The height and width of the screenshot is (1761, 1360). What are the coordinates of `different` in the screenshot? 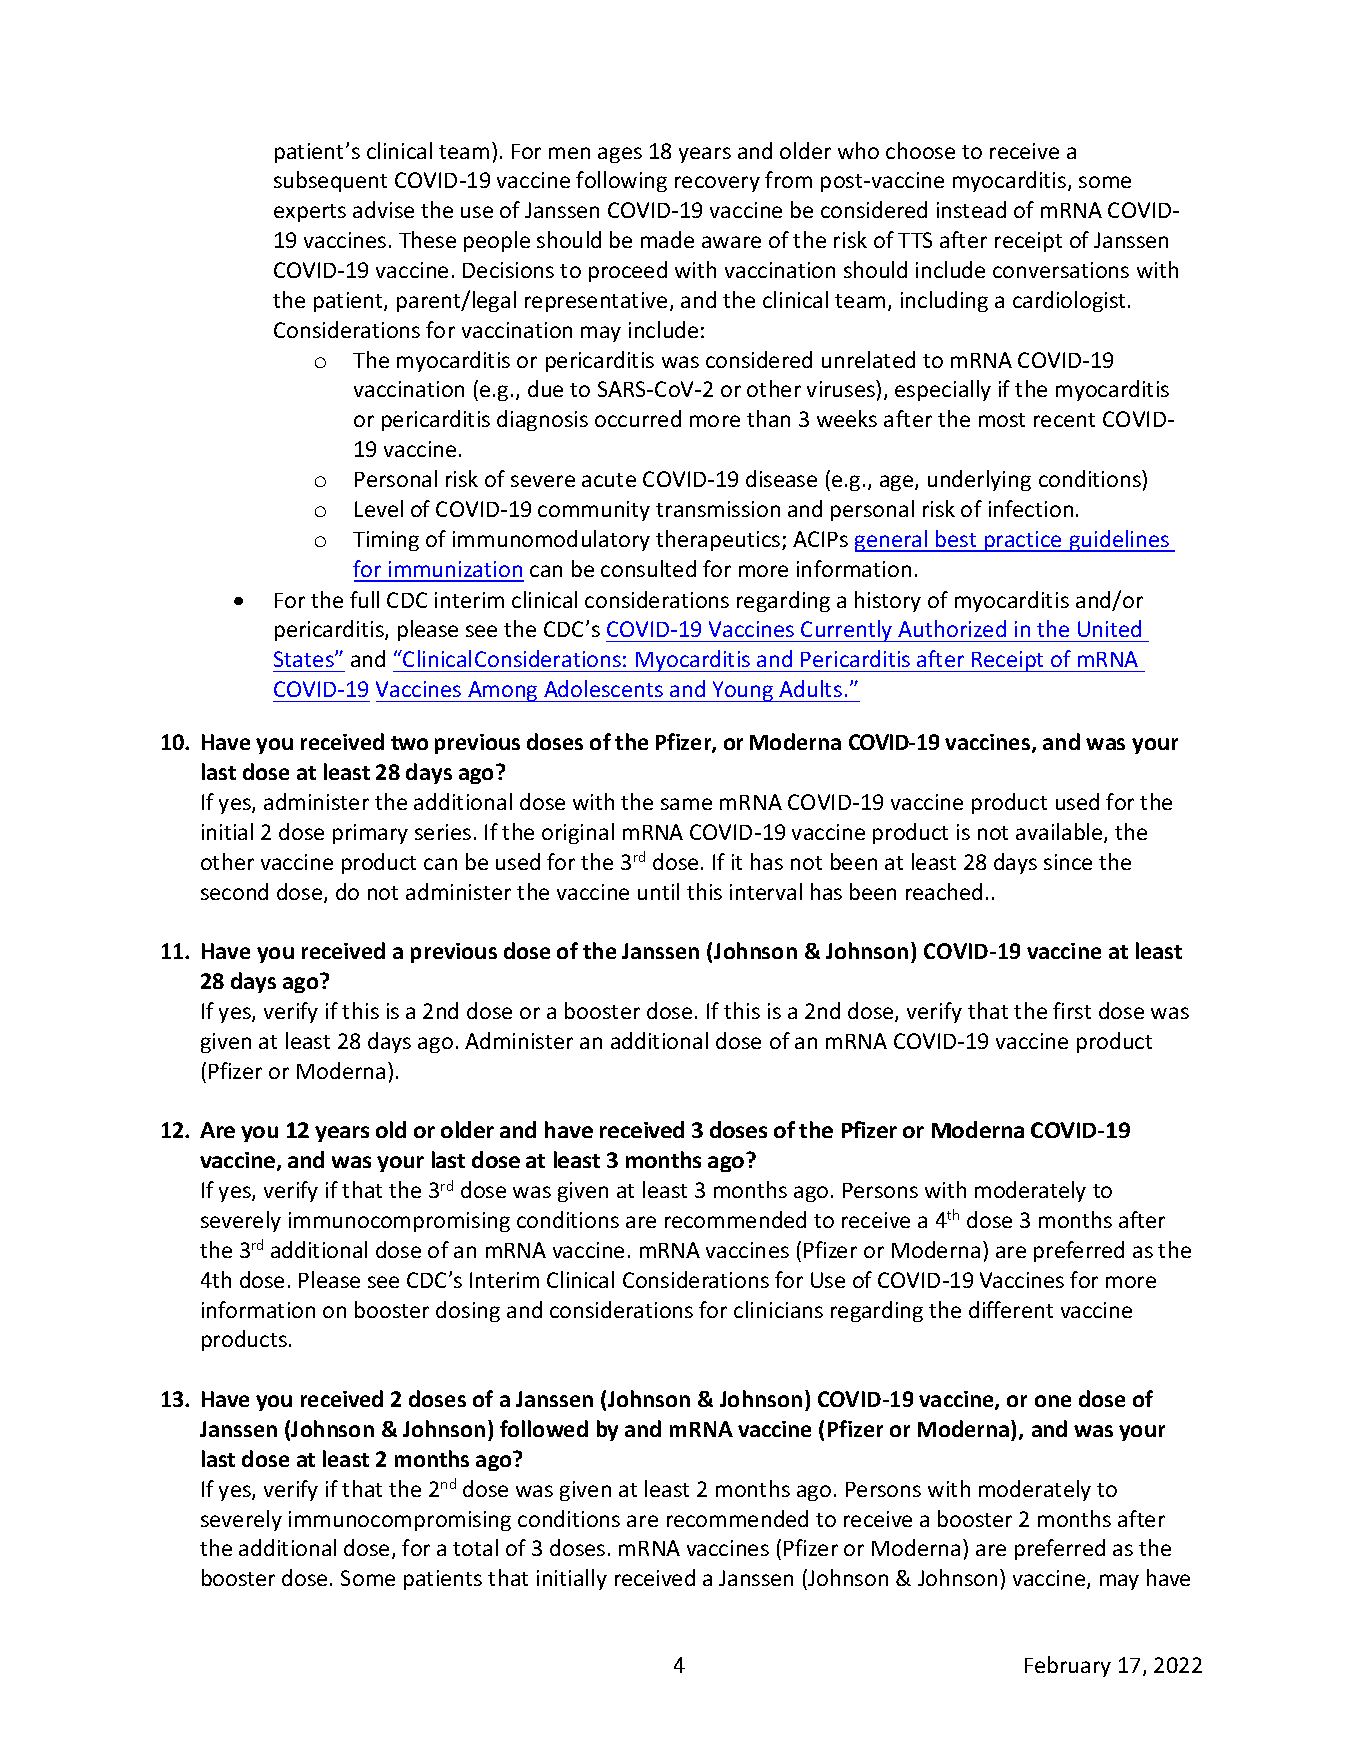 It's located at (1011, 1309).
